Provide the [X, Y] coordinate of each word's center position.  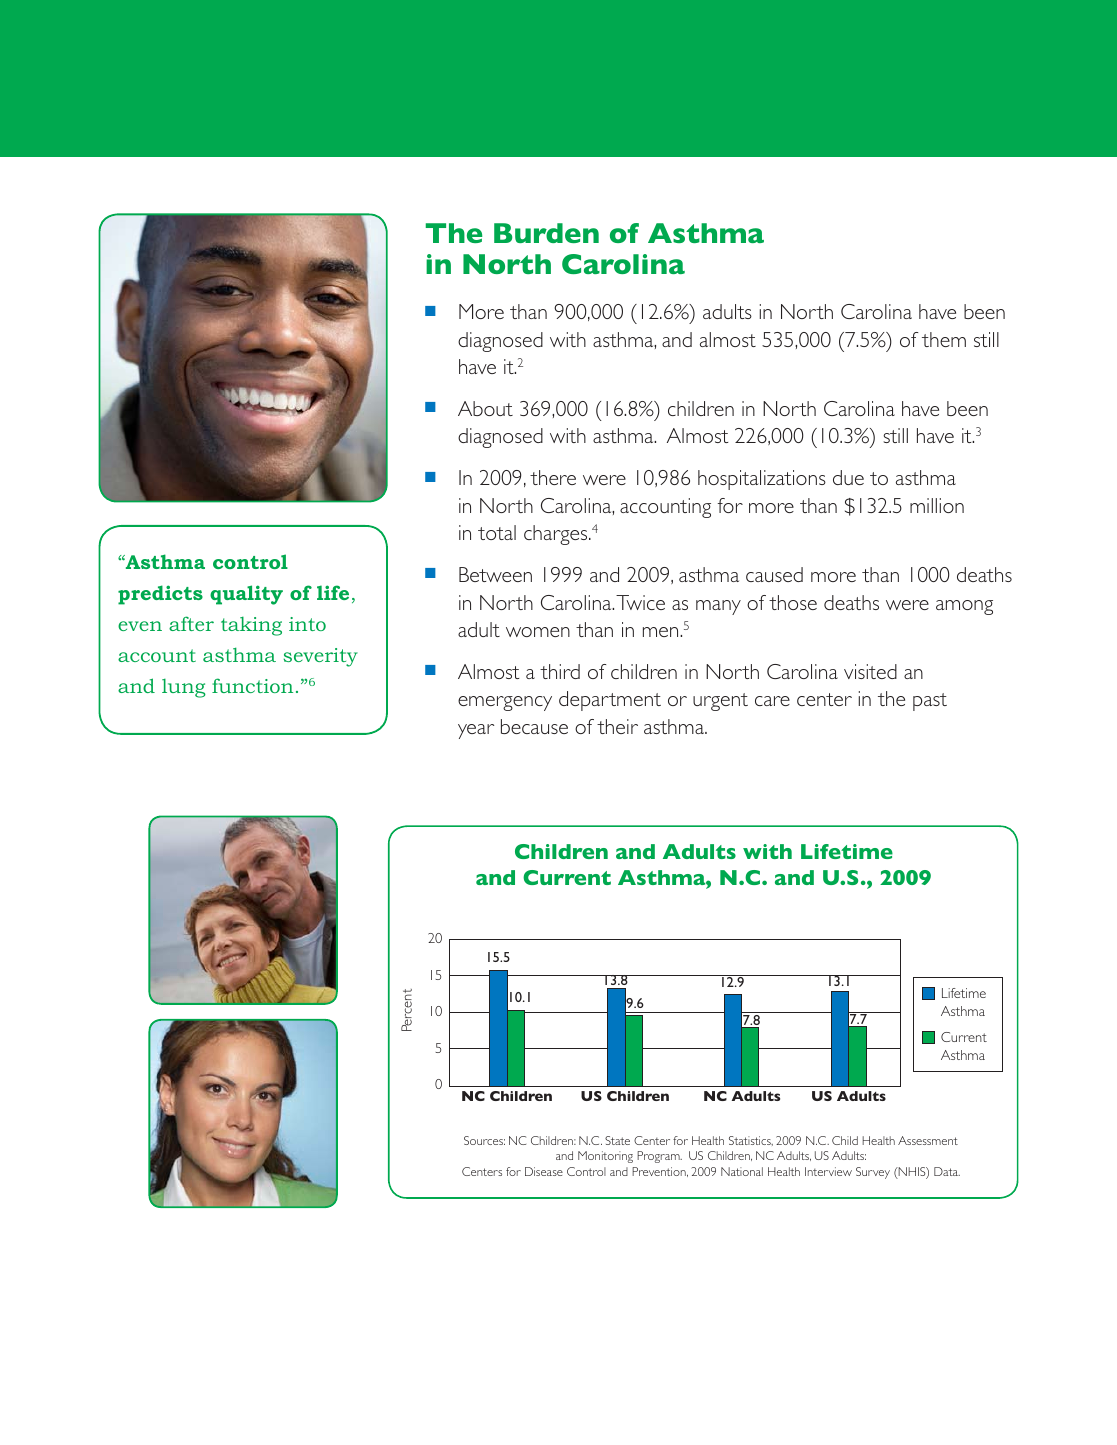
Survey [873, 1173]
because [534, 726]
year [476, 731]
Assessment [928, 1140]
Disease [544, 1171]
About [485, 408]
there [553, 477]
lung [184, 688]
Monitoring [605, 1157]
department [610, 701]
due [848, 477]
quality [246, 595]
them [944, 339]
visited [870, 671]
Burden [546, 233]
